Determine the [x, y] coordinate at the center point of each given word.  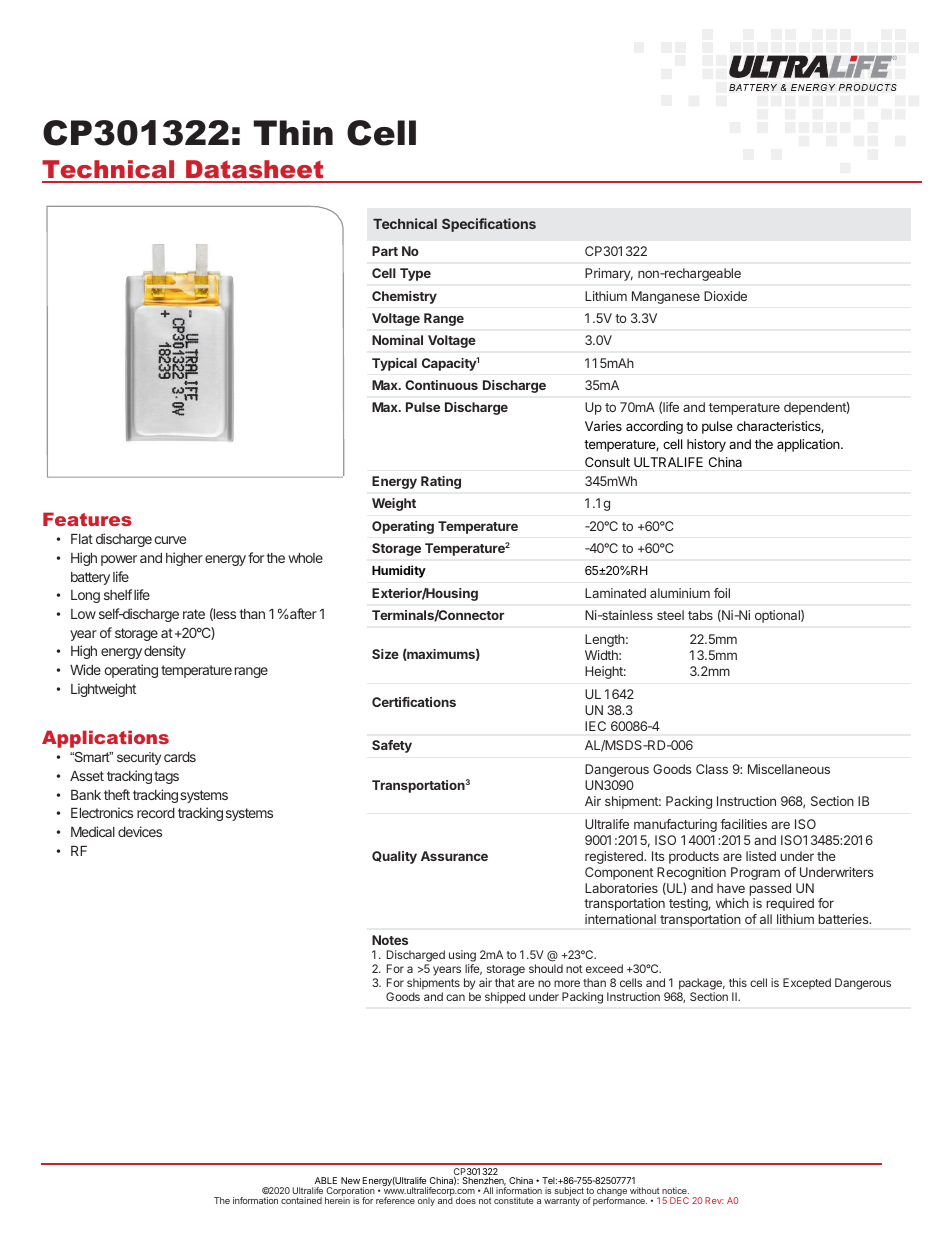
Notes [390, 940]
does [466, 1200]
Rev [714, 1200]
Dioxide [725, 296]
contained [301, 1200]
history [706, 445]
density [165, 652]
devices [140, 831]
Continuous [441, 385]
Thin [293, 132]
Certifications [414, 702]
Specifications [489, 225]
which [732, 903]
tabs [700, 615]
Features [87, 519]
